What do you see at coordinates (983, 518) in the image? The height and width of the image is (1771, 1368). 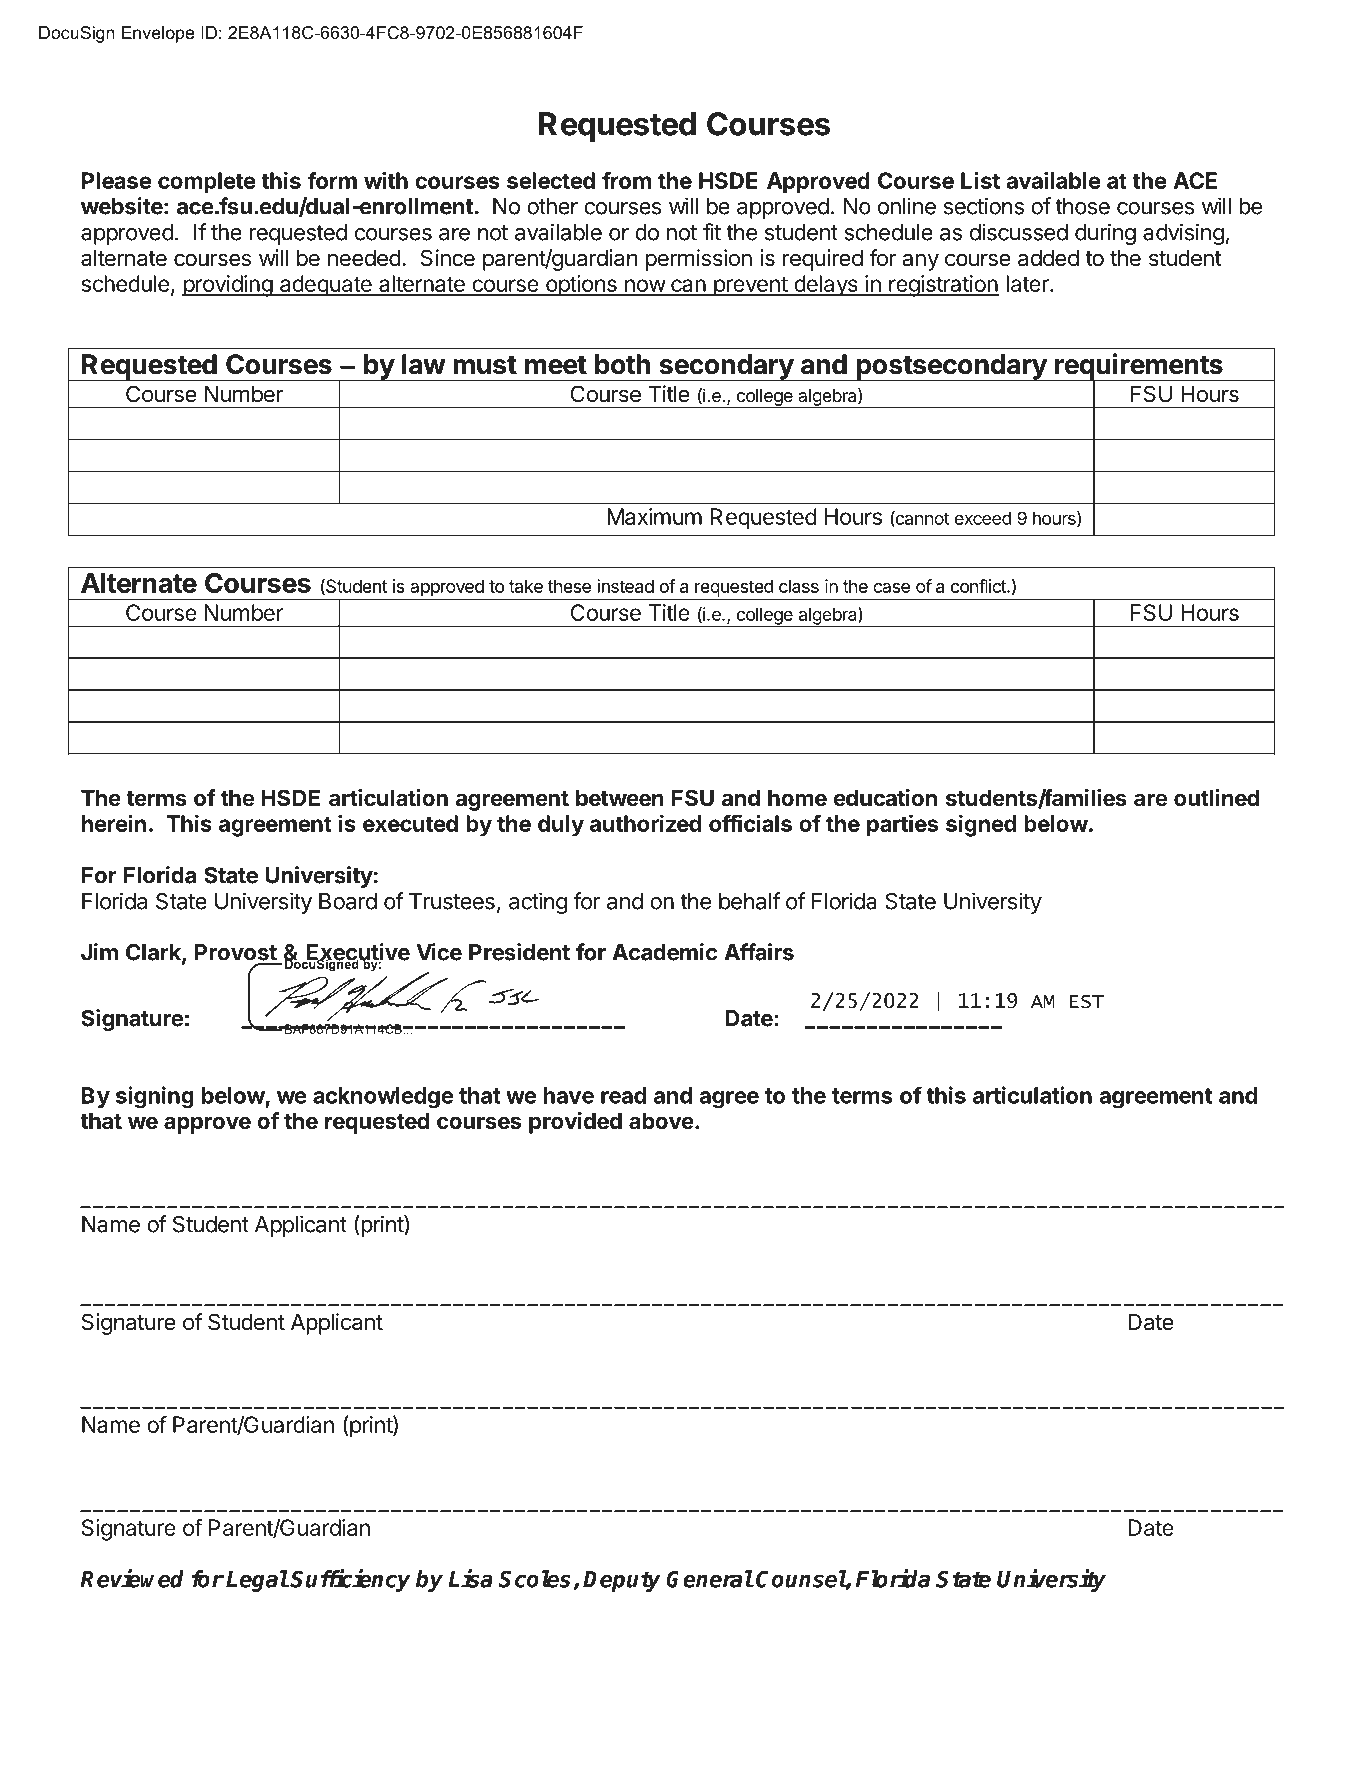 I see `exceed` at bounding box center [983, 518].
